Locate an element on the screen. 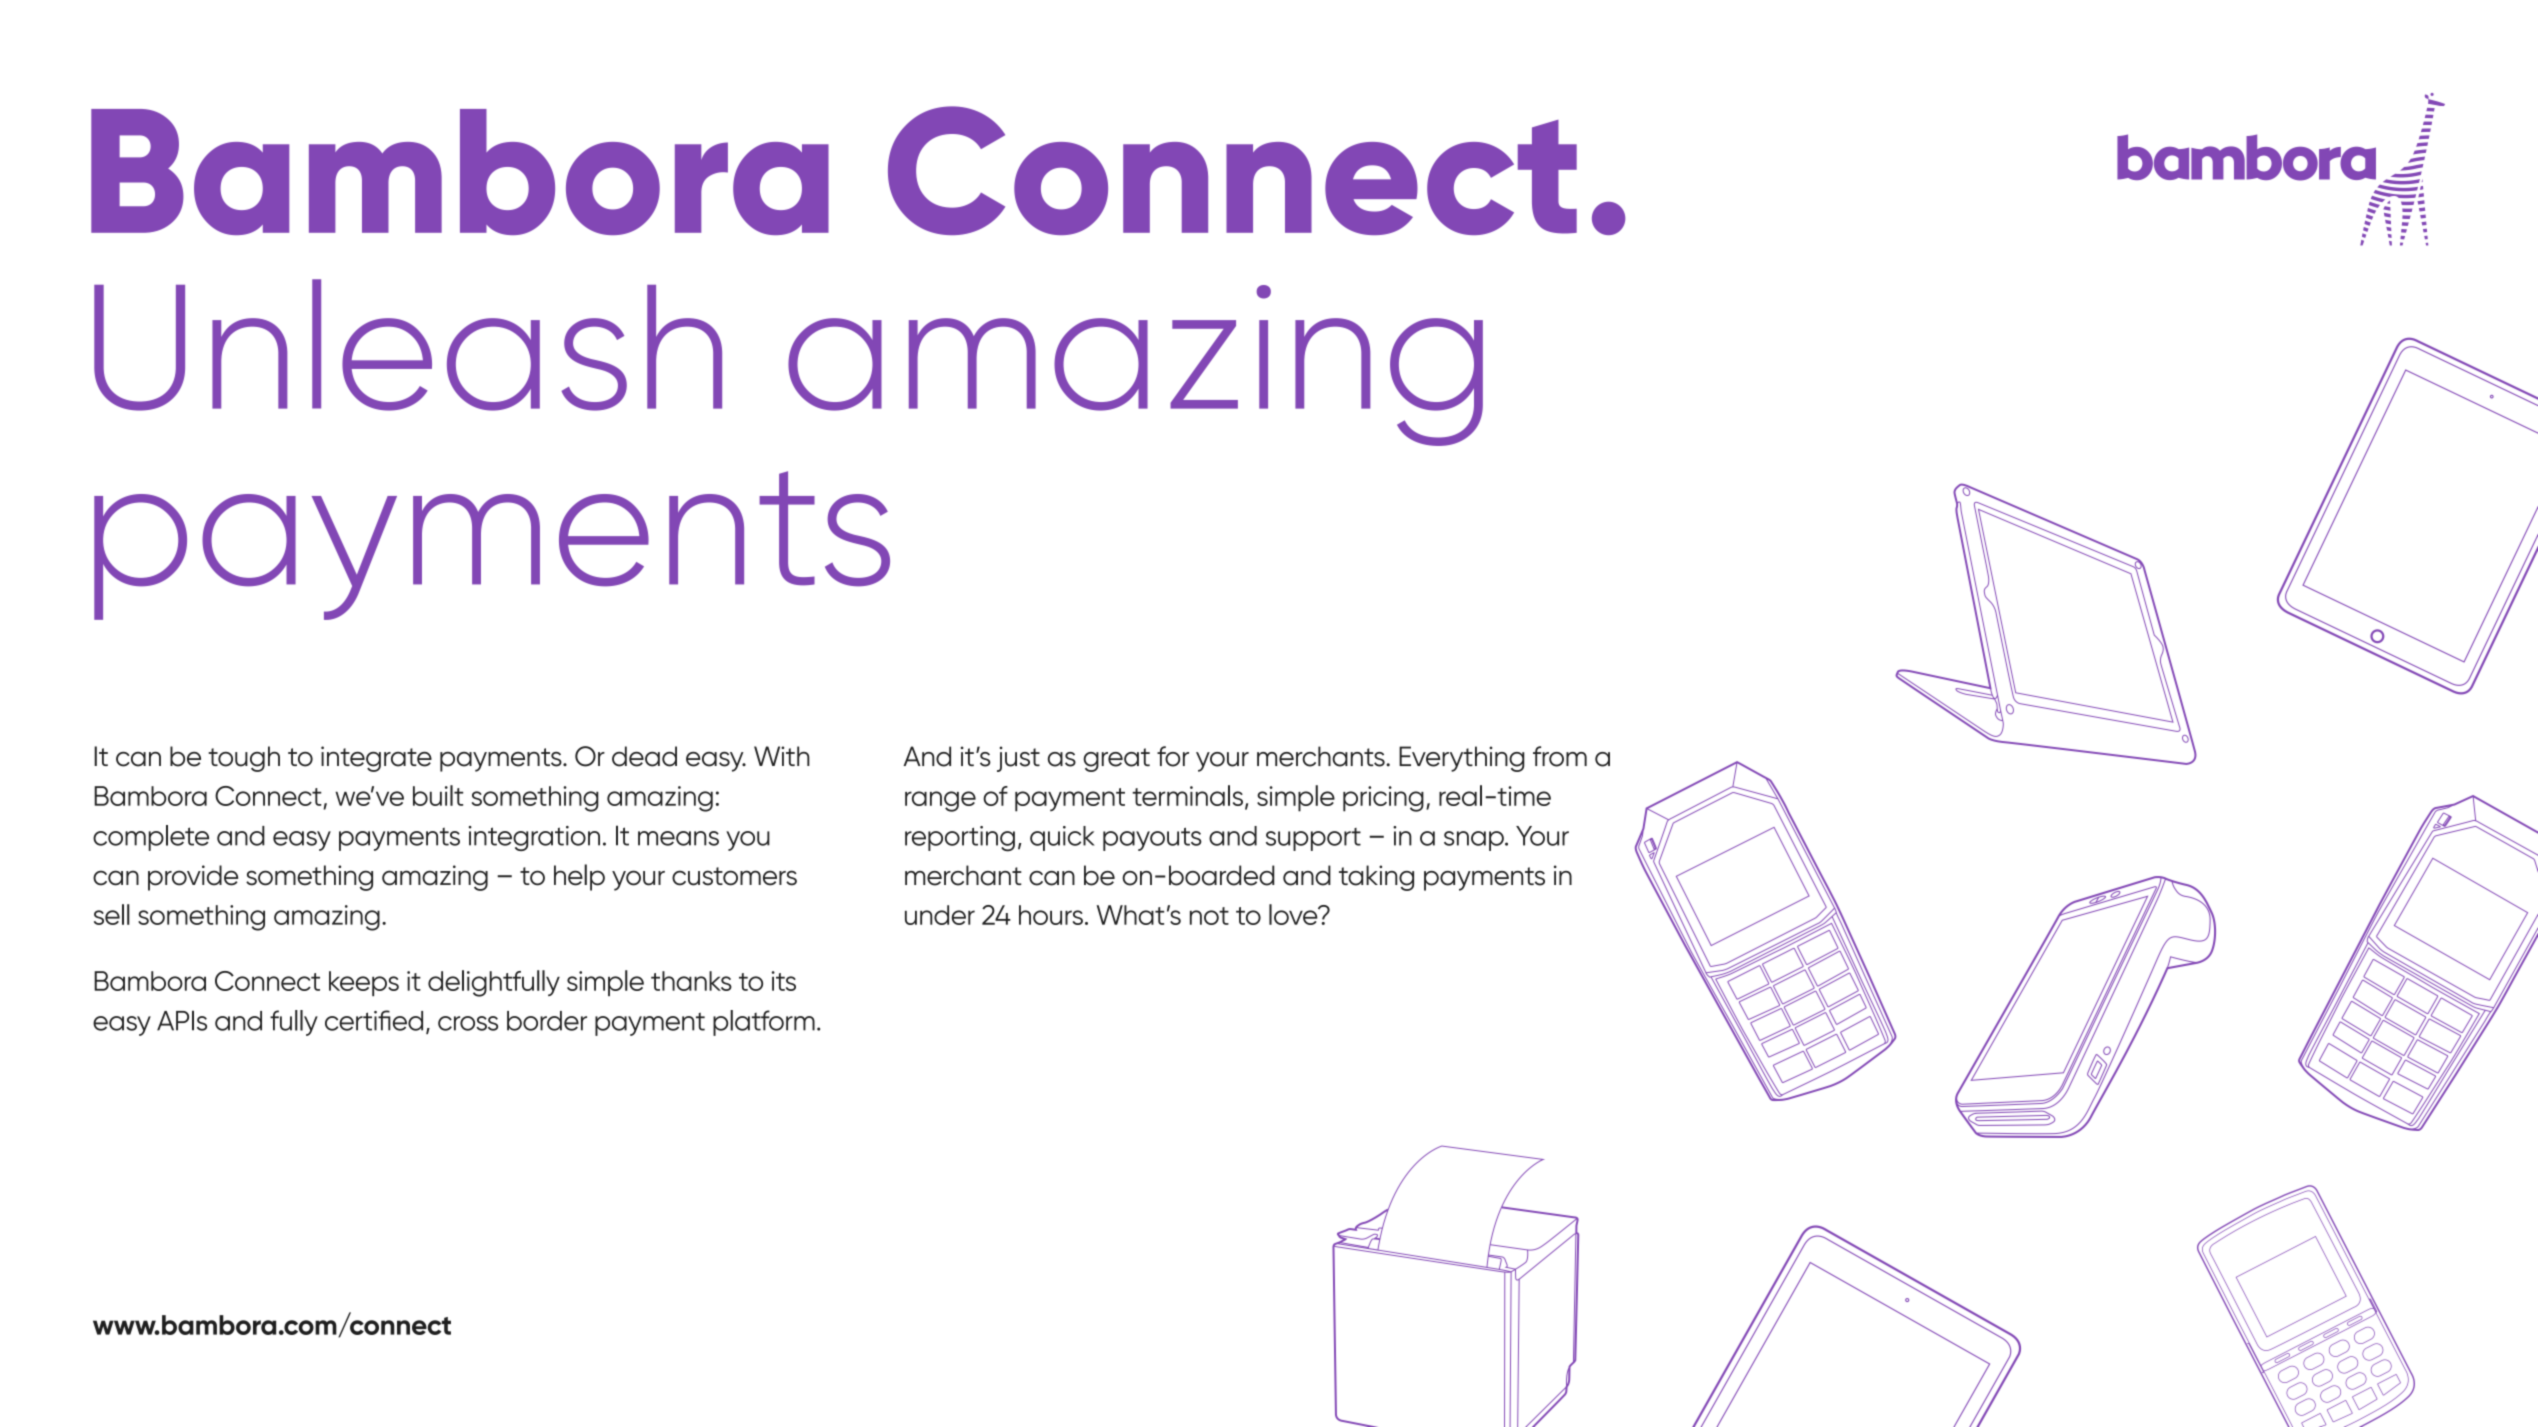 The height and width of the screenshot is (1427, 2538). Unleash is located at coordinates (408, 345).
